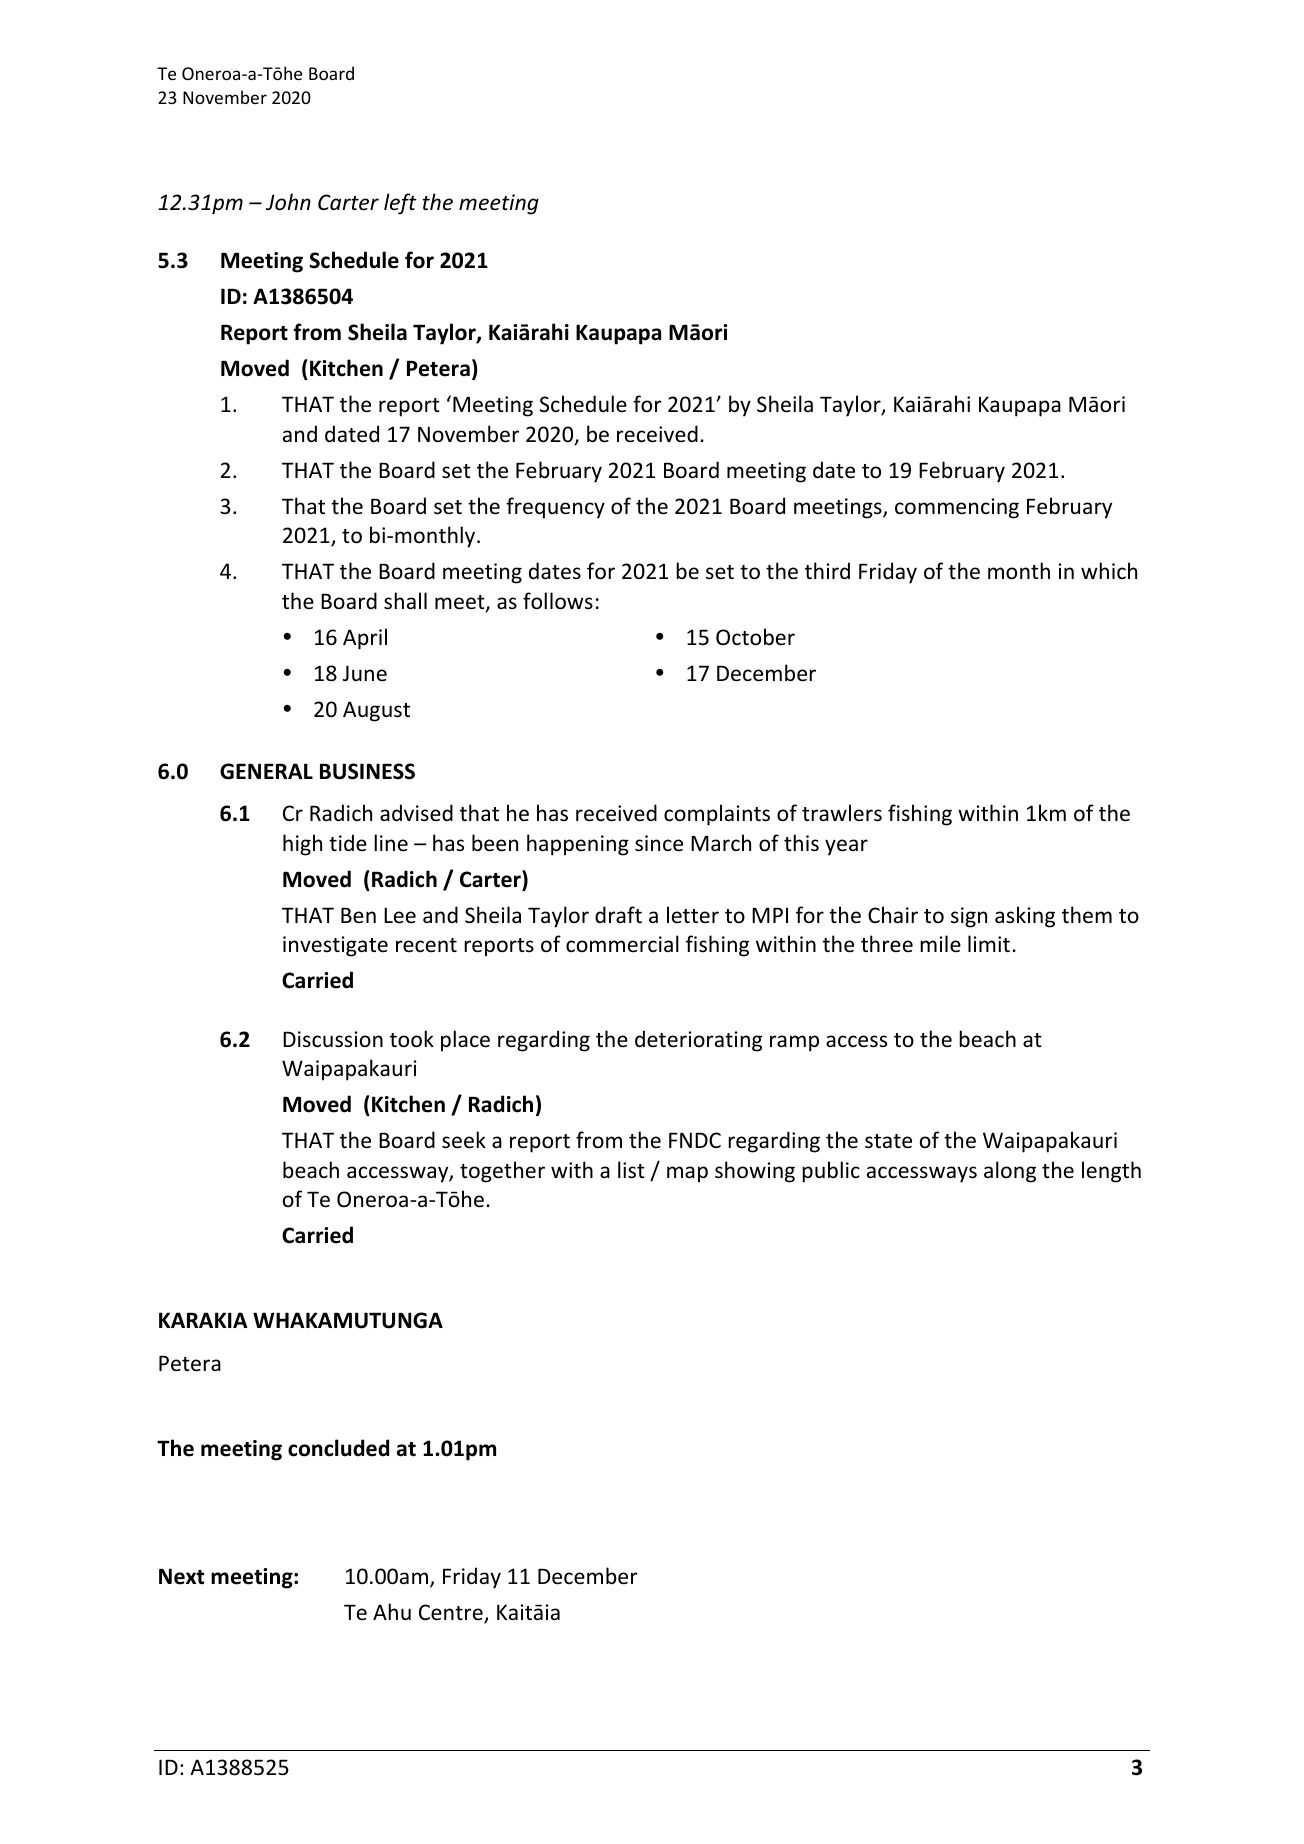 The height and width of the screenshot is (1844, 1304). Describe the element at coordinates (1109, 570) in the screenshot. I see `which` at that location.
